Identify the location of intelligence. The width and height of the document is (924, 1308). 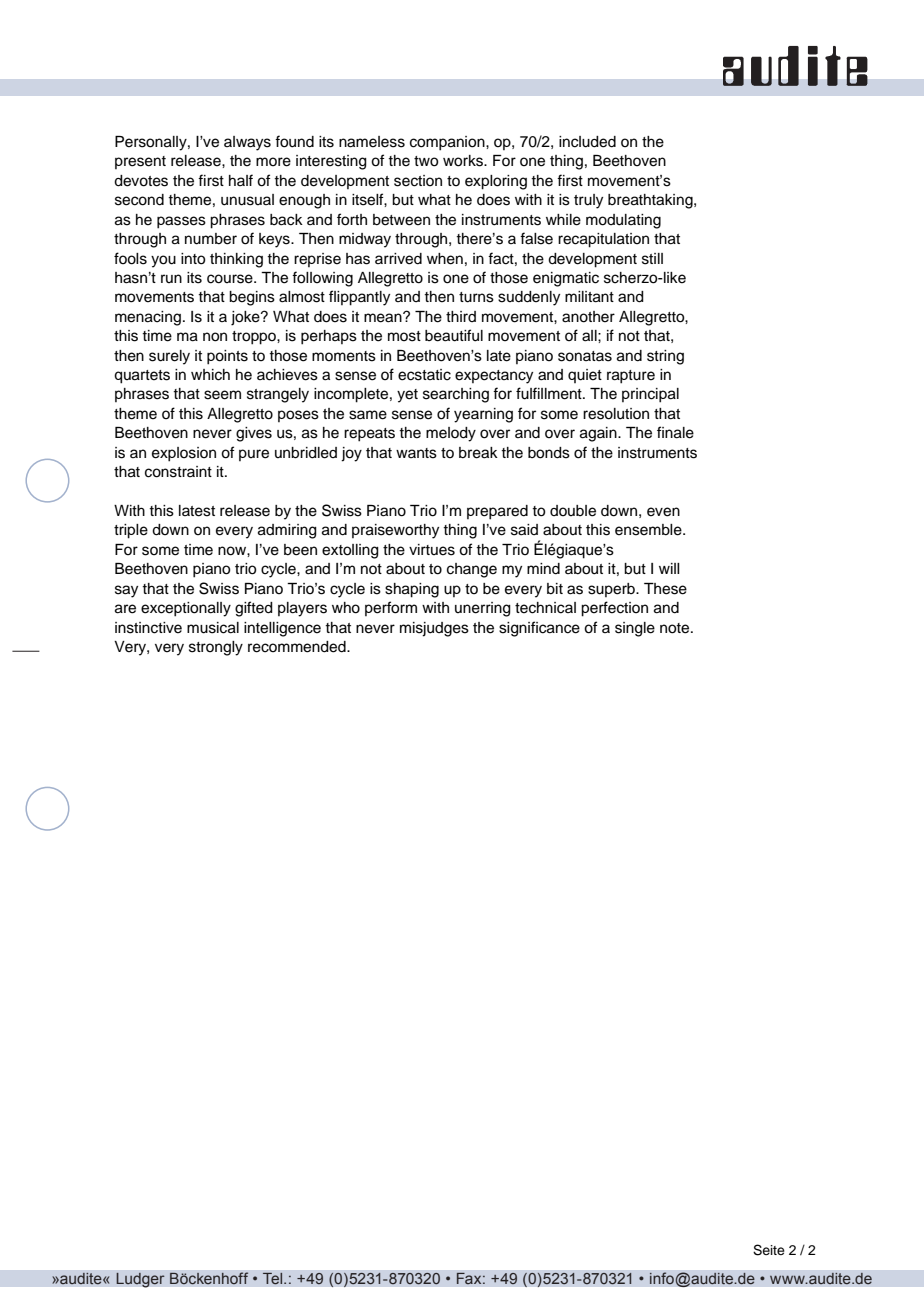
(282, 629).
